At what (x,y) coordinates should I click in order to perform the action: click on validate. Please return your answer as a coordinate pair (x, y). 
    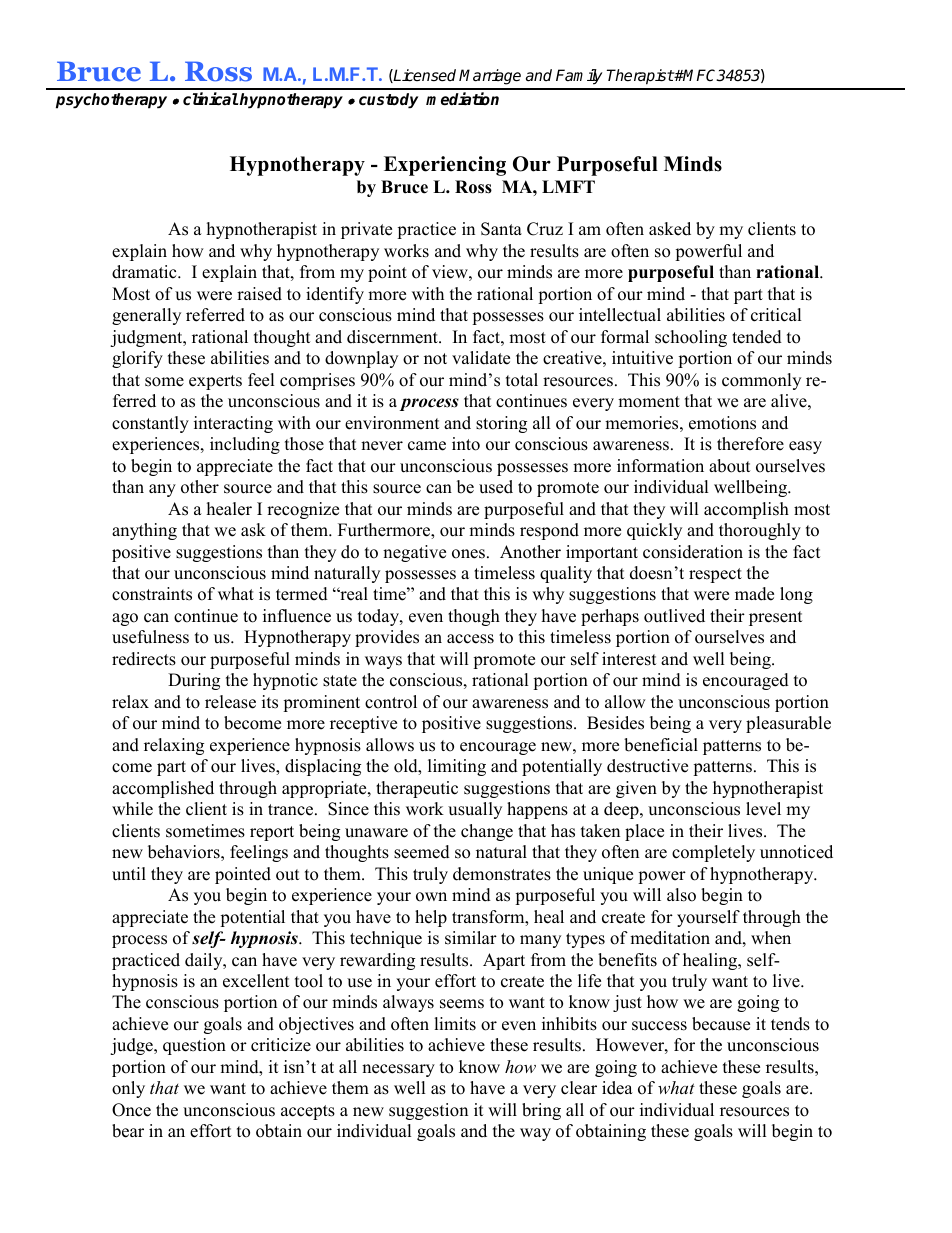
    Looking at the image, I should click on (481, 358).
